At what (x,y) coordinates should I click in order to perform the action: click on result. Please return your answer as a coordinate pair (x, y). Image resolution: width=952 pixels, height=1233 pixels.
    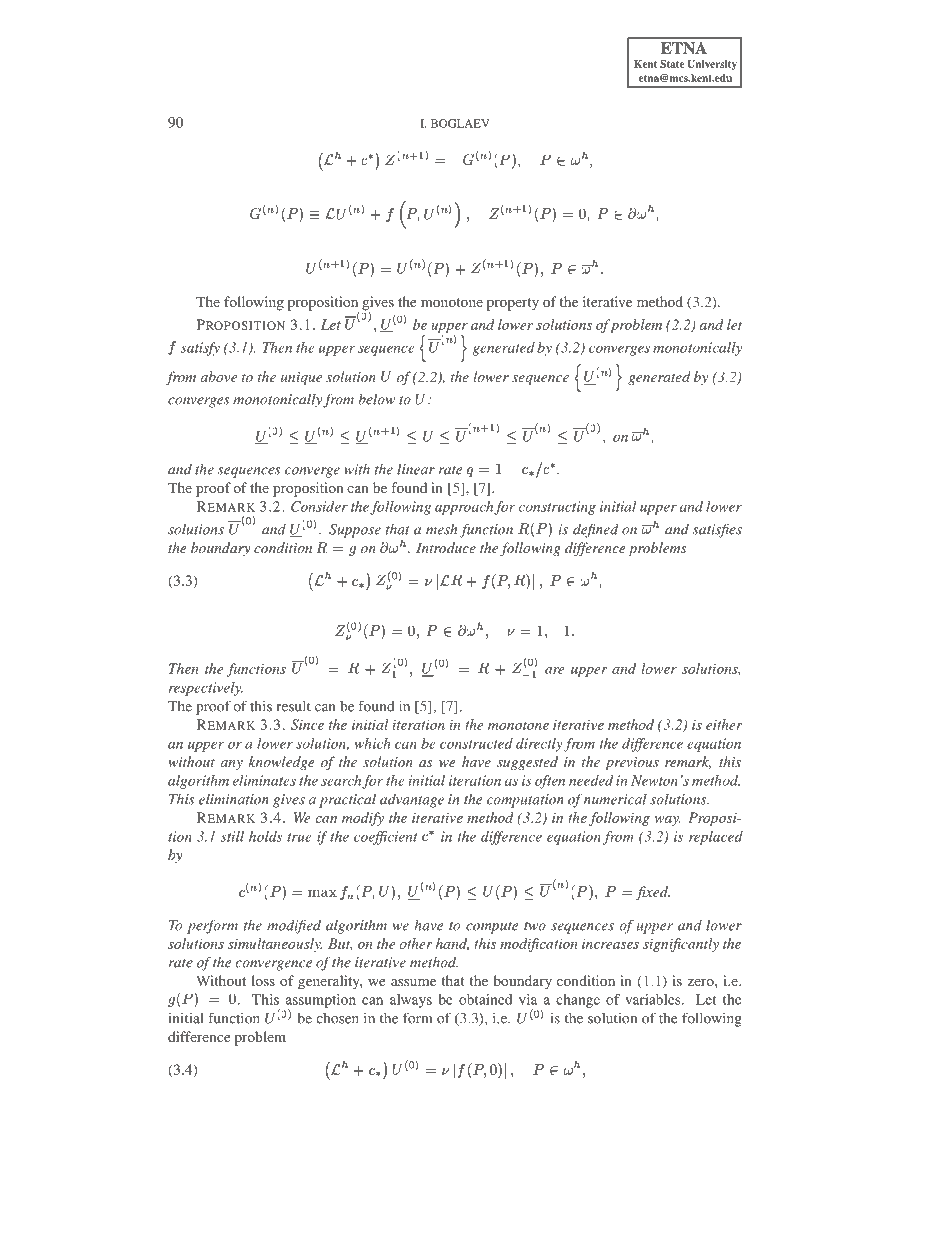
    Looking at the image, I should click on (294, 706).
